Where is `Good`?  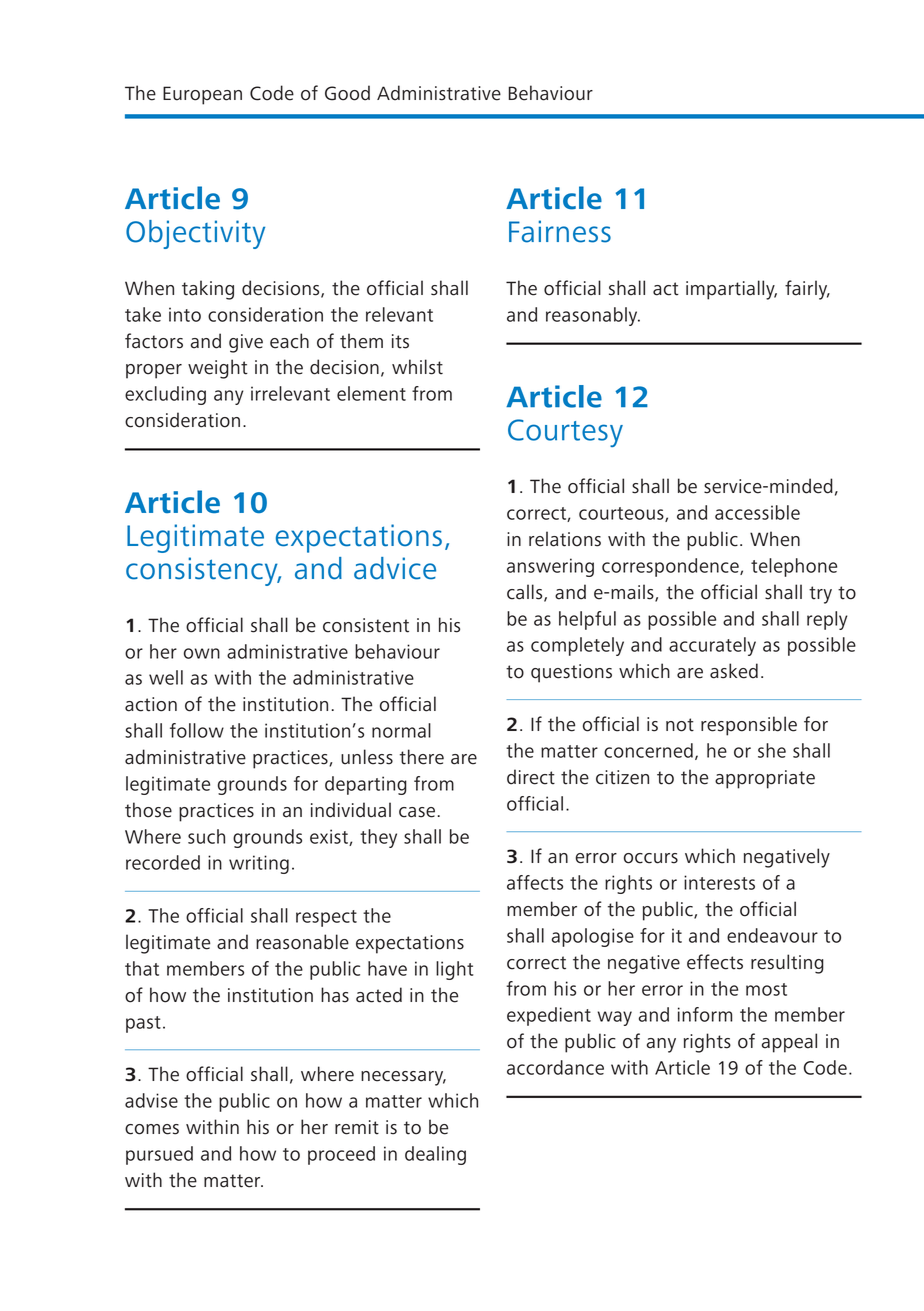
Good is located at coordinates (347, 93).
